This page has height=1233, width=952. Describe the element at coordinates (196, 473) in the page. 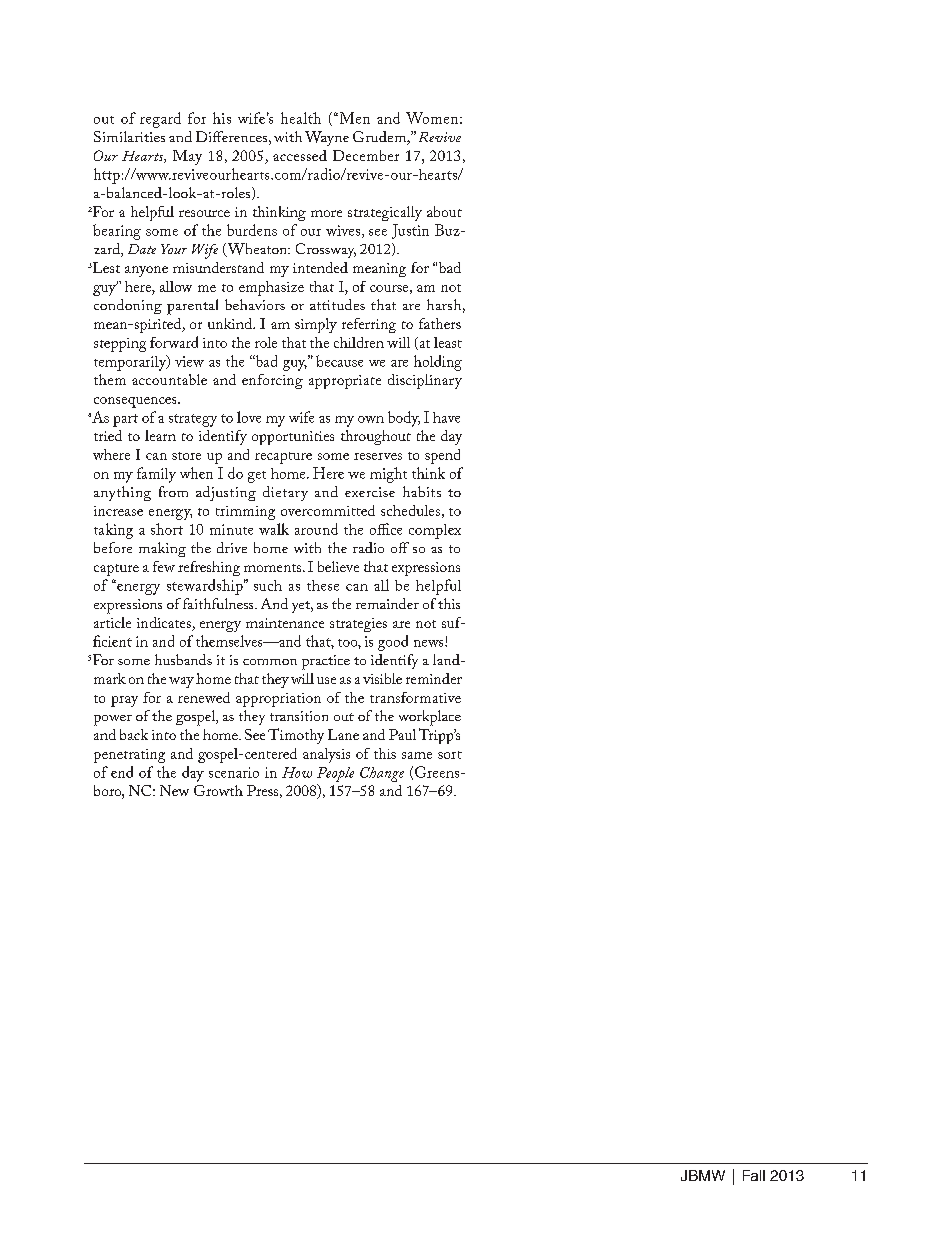

I see `when` at that location.
